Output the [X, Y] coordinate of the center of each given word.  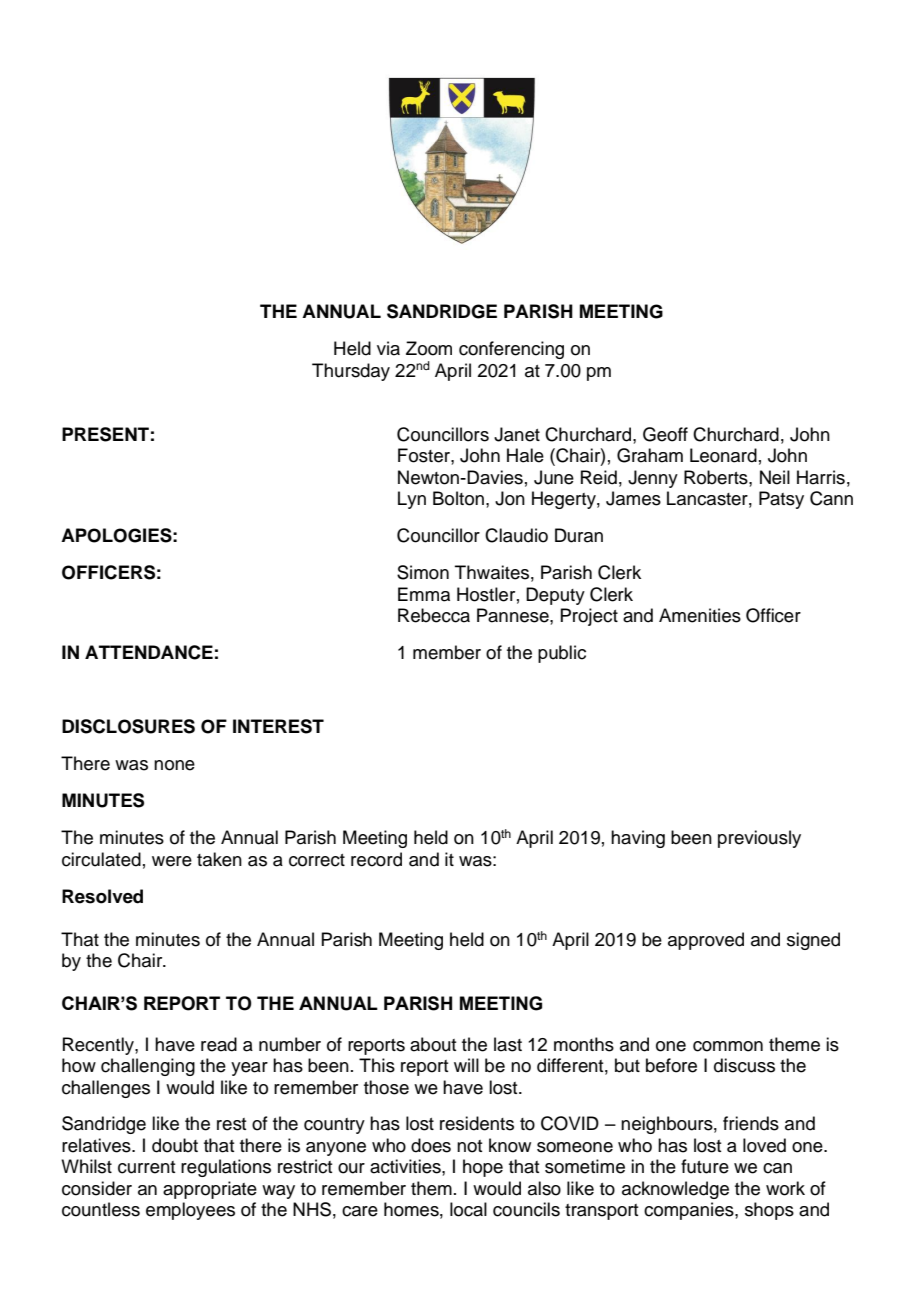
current [147, 1167]
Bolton [458, 498]
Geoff [665, 434]
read [219, 1044]
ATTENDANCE [149, 652]
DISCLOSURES [128, 726]
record [376, 859]
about [433, 1044]
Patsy [781, 500]
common [728, 1046]
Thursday [351, 372]
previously [759, 839]
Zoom [429, 348]
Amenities [700, 615]
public [562, 654]
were [172, 861]
